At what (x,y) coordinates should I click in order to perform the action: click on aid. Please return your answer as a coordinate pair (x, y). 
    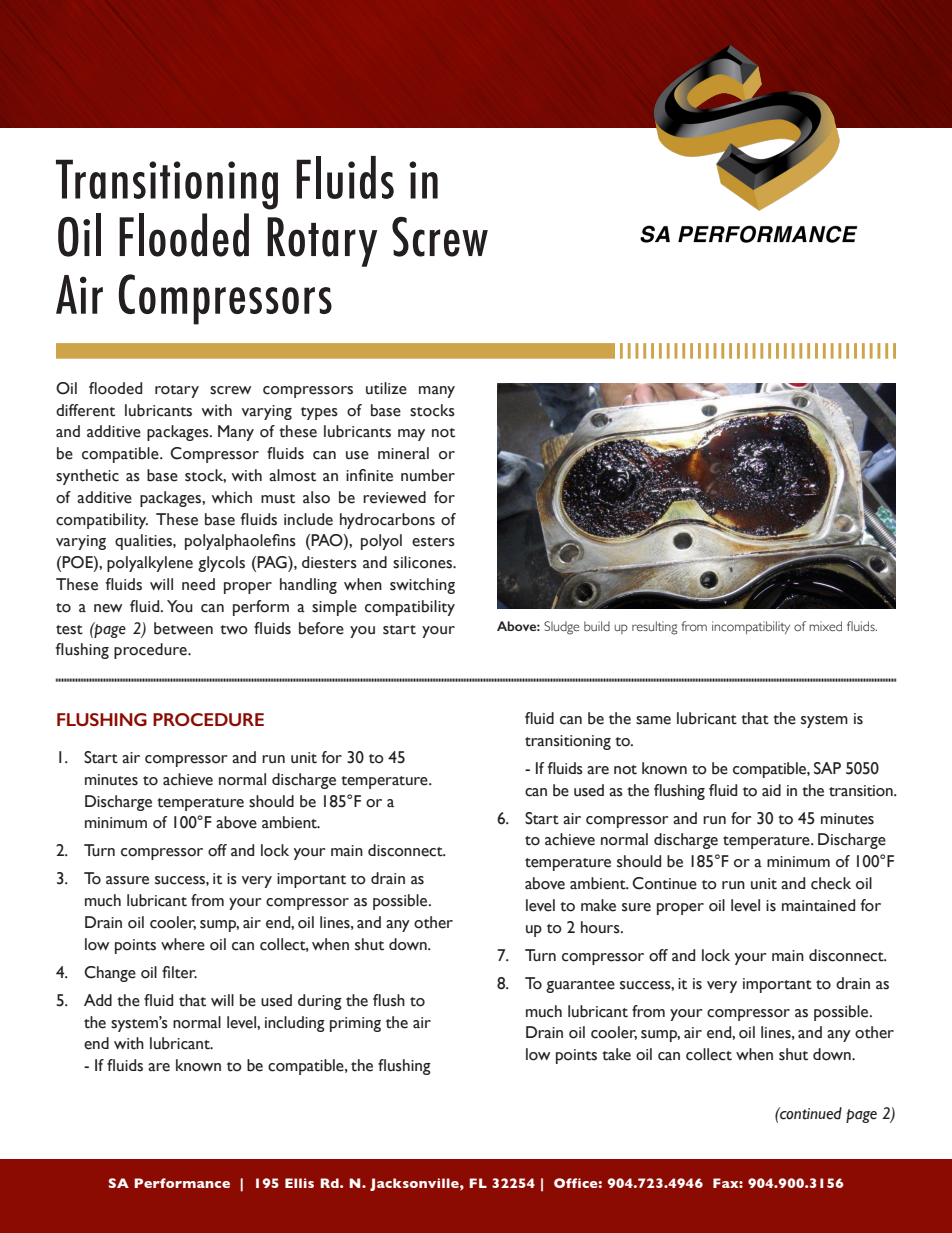
    Looking at the image, I should click on (771, 790).
